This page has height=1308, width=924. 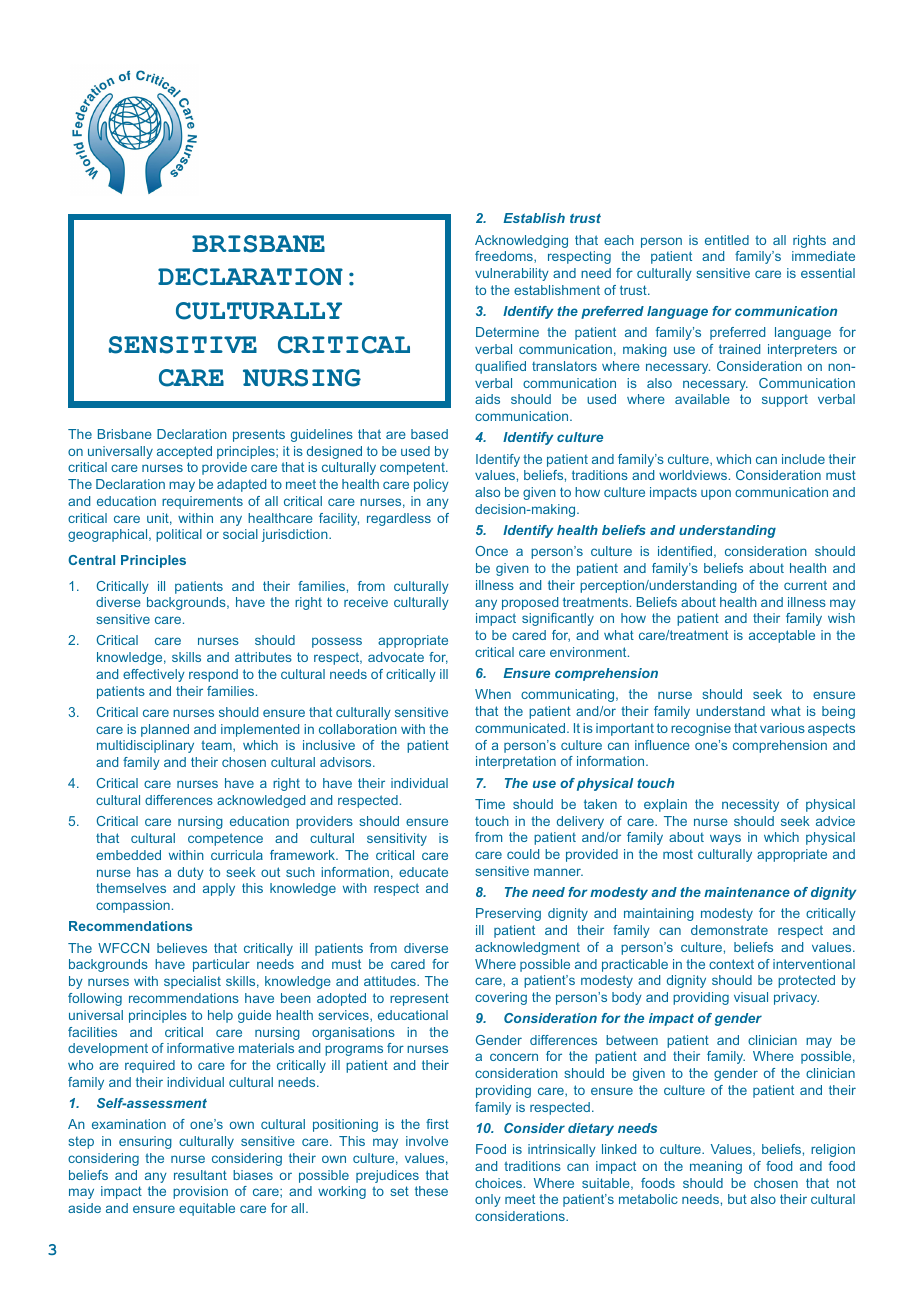 What do you see at coordinates (200, 1175) in the page?
I see `resultant` at bounding box center [200, 1175].
